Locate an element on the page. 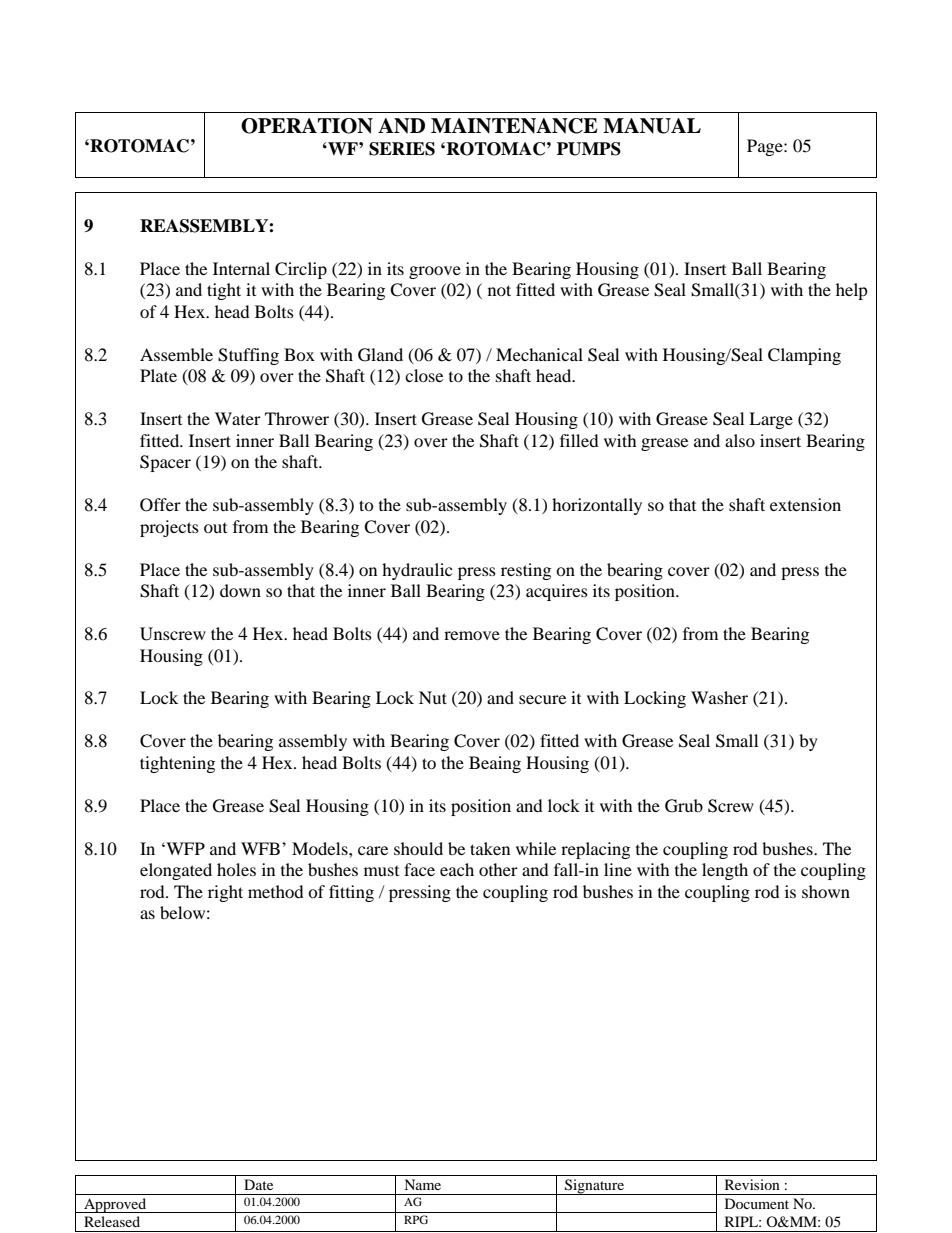 This image has width=952, height=1233. right is located at coordinates (225, 893).
